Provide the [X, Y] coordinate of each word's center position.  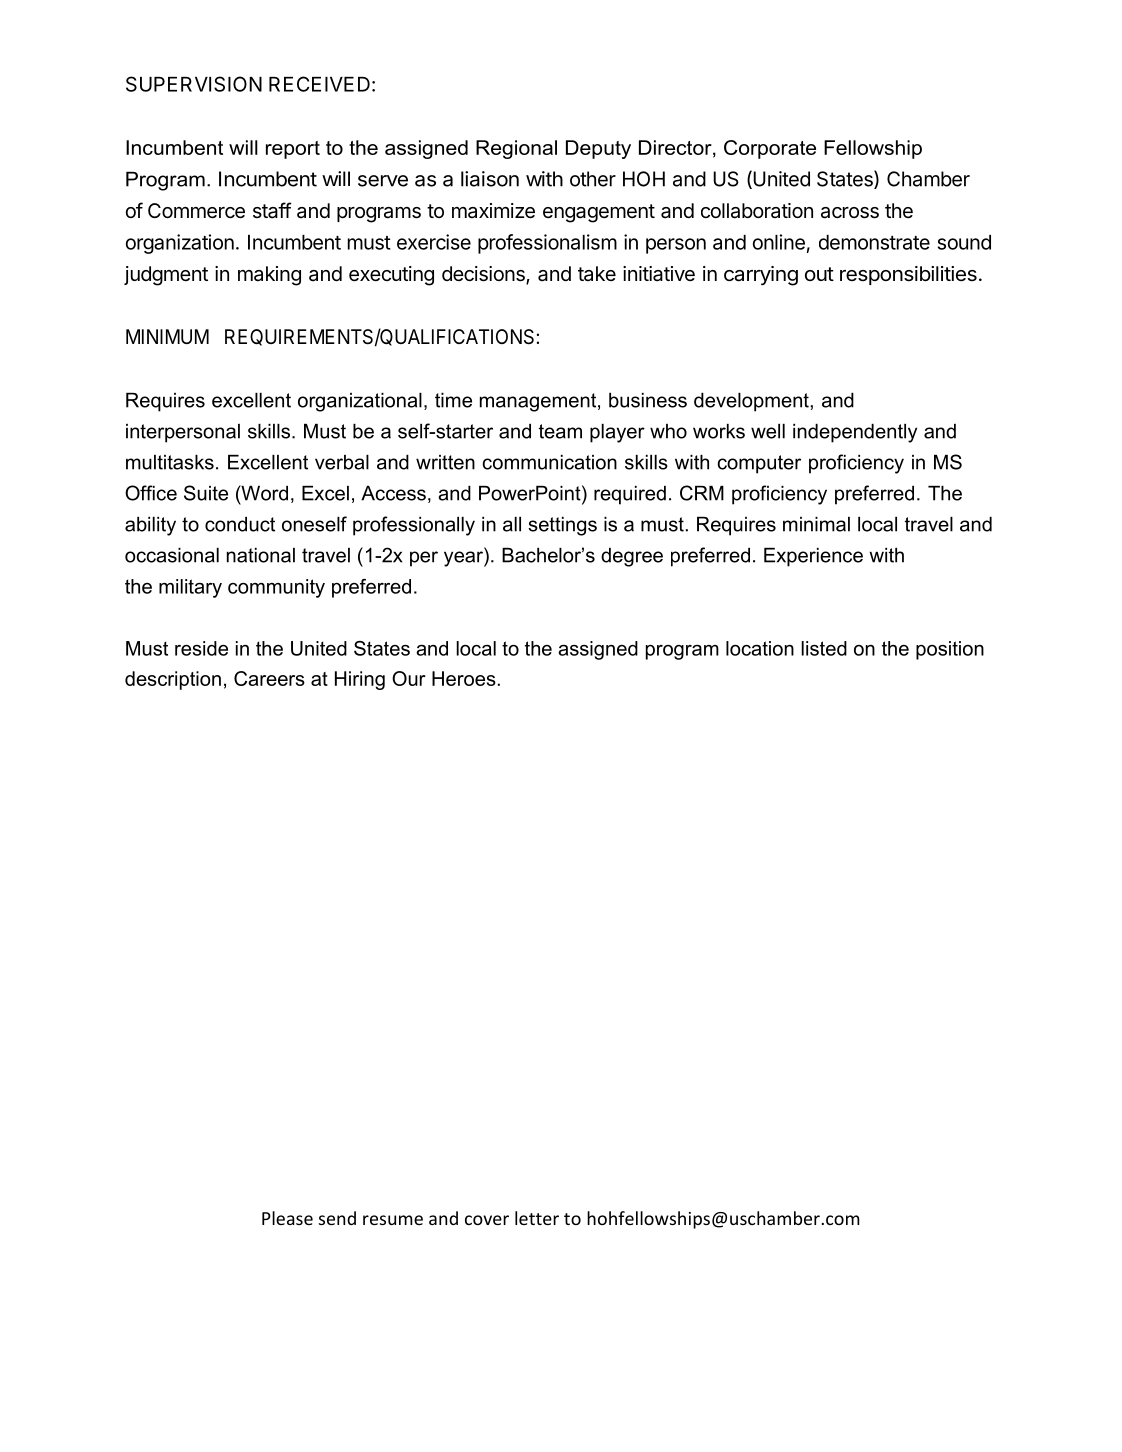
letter [537, 1218]
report [293, 150]
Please [287, 1218]
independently [855, 433]
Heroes [464, 678]
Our [409, 678]
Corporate [770, 149]
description [173, 680]
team [560, 431]
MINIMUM [167, 336]
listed [824, 648]
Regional [516, 149]
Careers [269, 678]
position [950, 650]
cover [487, 1220]
